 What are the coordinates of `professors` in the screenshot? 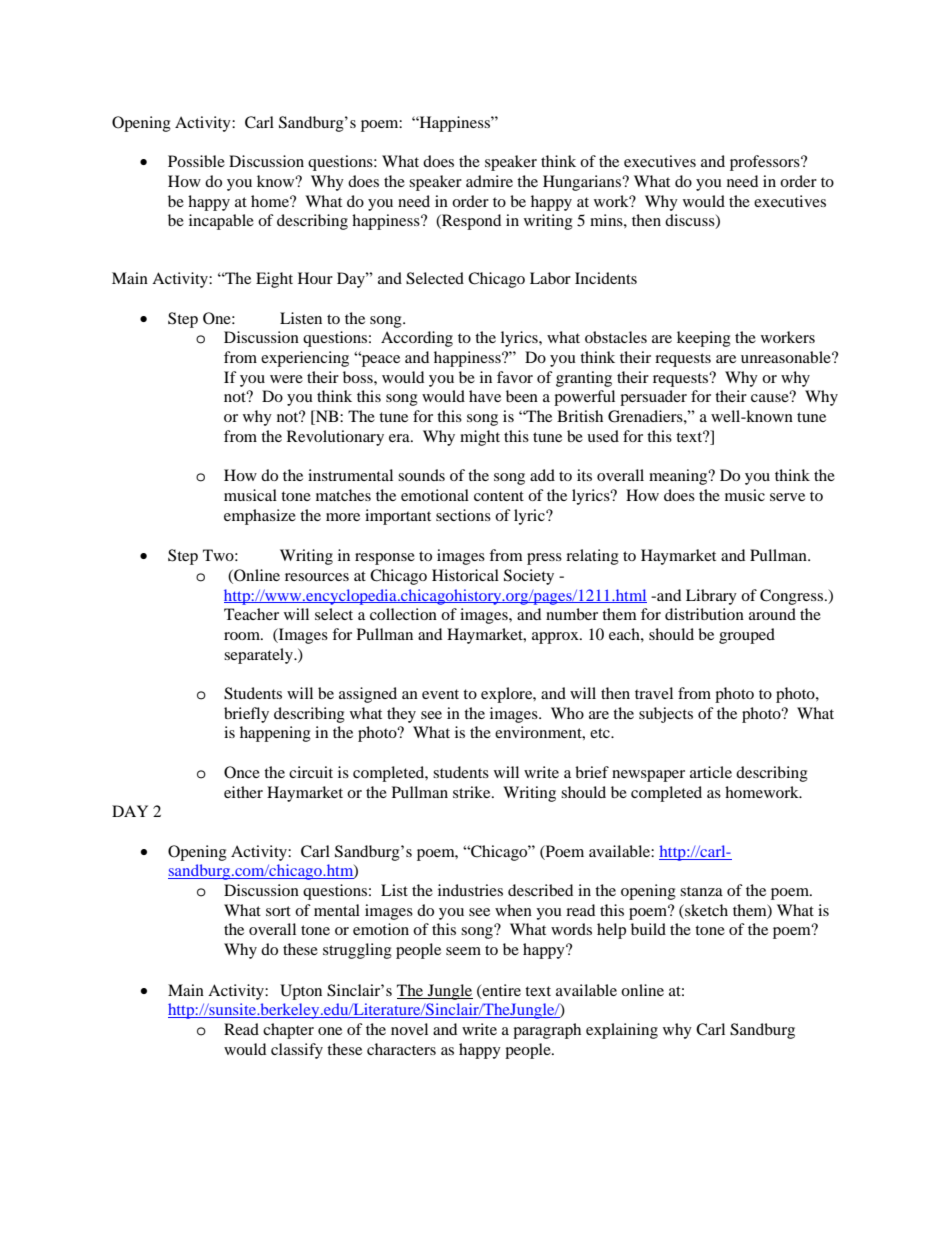 It's located at (766, 163).
